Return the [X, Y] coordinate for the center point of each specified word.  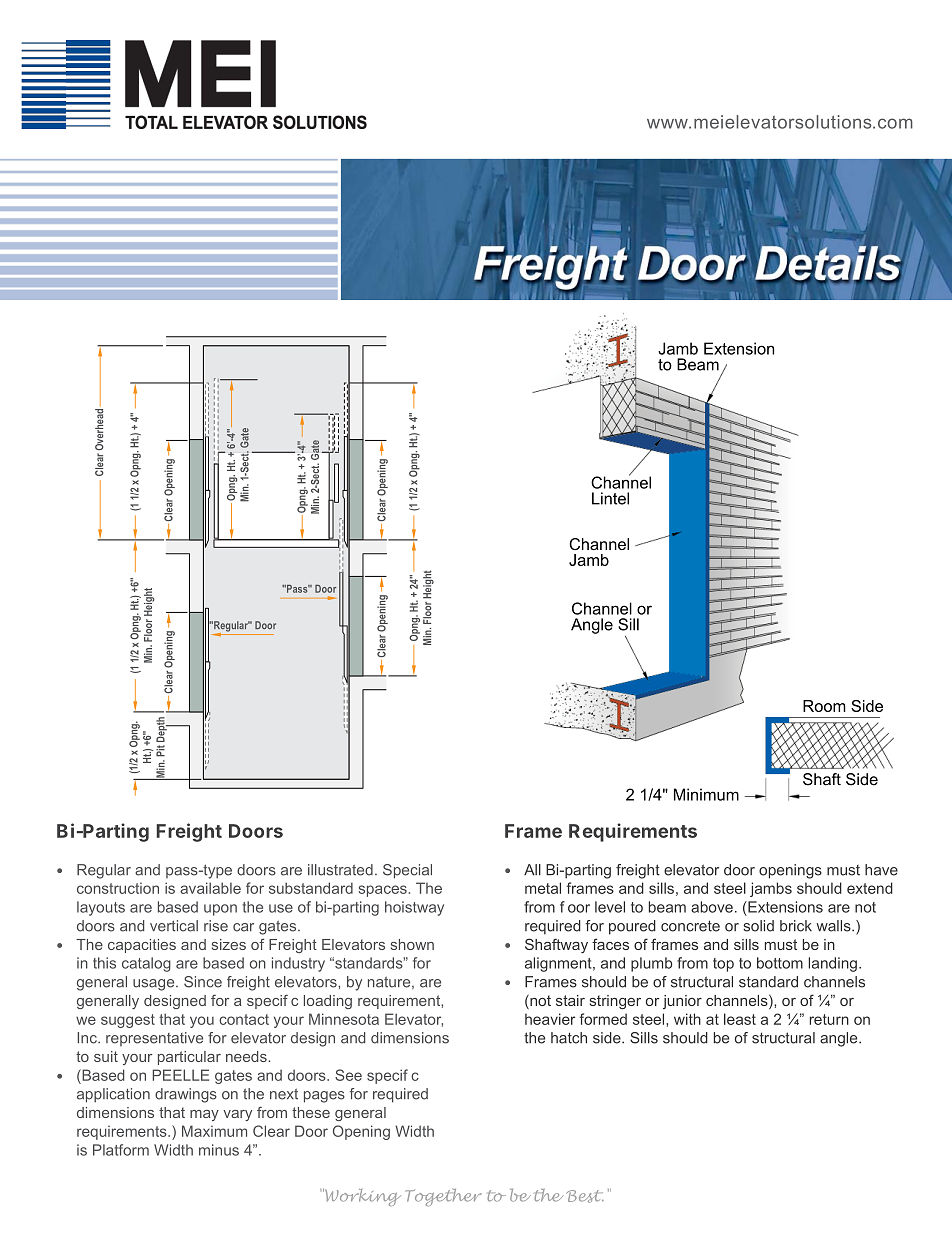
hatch [569, 1038]
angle [840, 1039]
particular [189, 1058]
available [210, 888]
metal [543, 888]
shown [412, 944]
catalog [146, 964]
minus [219, 1150]
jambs [771, 889]
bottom [780, 963]
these [311, 1112]
